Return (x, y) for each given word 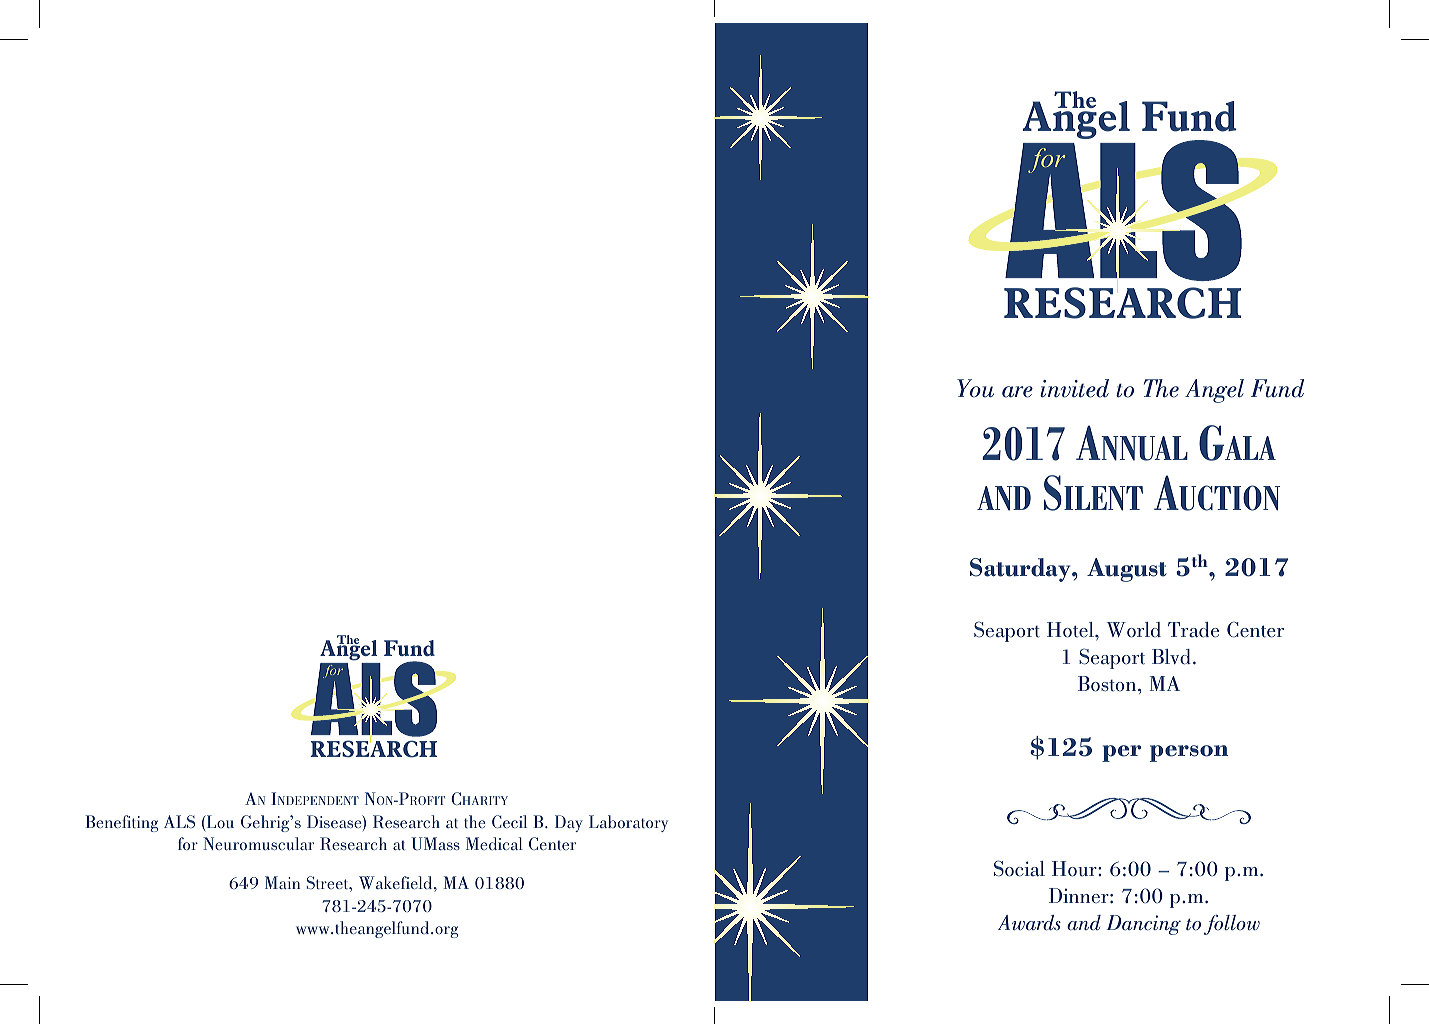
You (975, 388)
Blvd (1171, 657)
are (1017, 392)
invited (1074, 388)
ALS (179, 821)
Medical (494, 843)
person (1189, 753)
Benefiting (121, 823)
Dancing (1144, 925)
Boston (1108, 684)
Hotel (1071, 630)
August (1127, 570)
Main (282, 882)
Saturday (1021, 570)
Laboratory (628, 823)
